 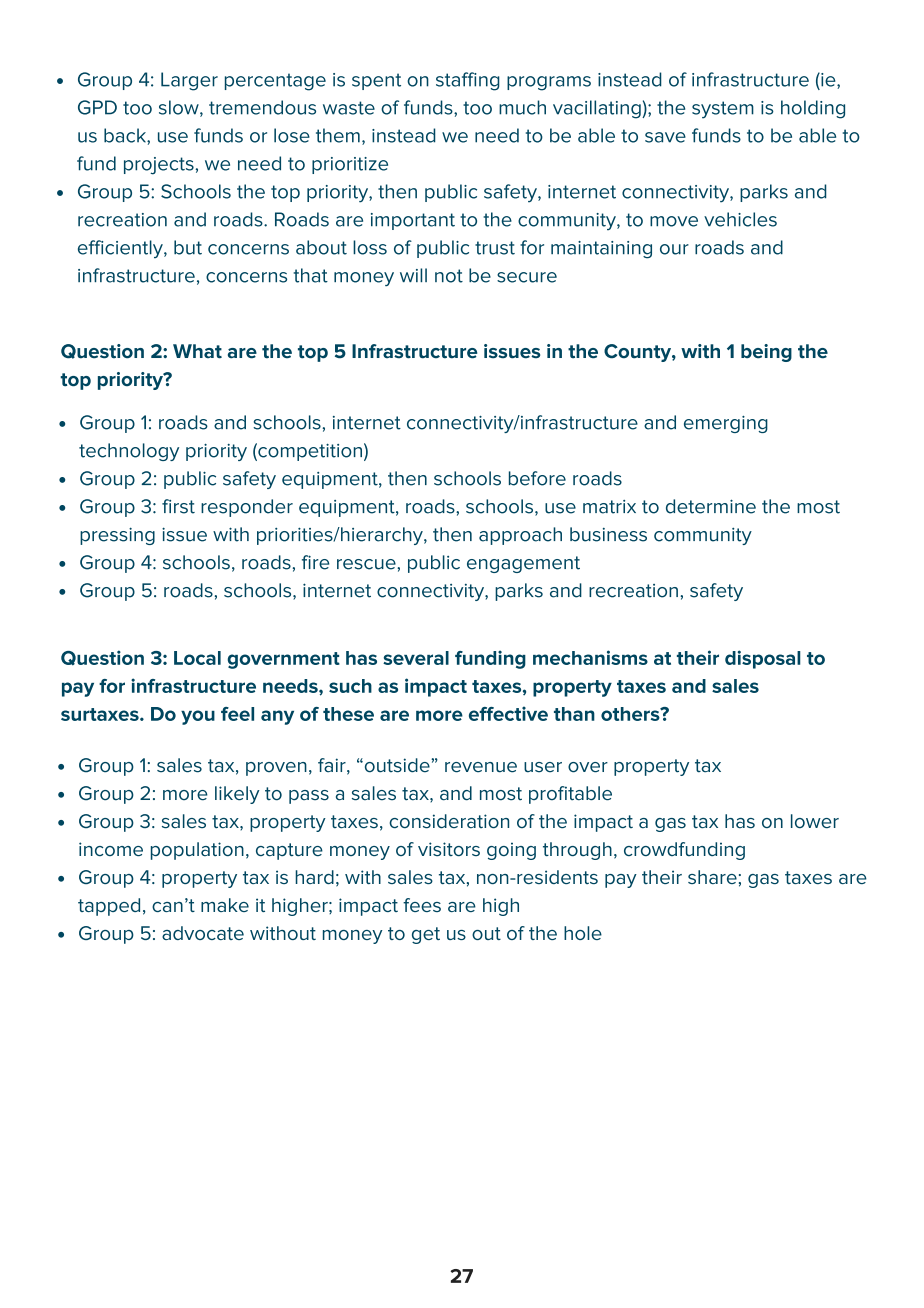 What do you see at coordinates (520, 536) in the image?
I see `approach` at bounding box center [520, 536].
